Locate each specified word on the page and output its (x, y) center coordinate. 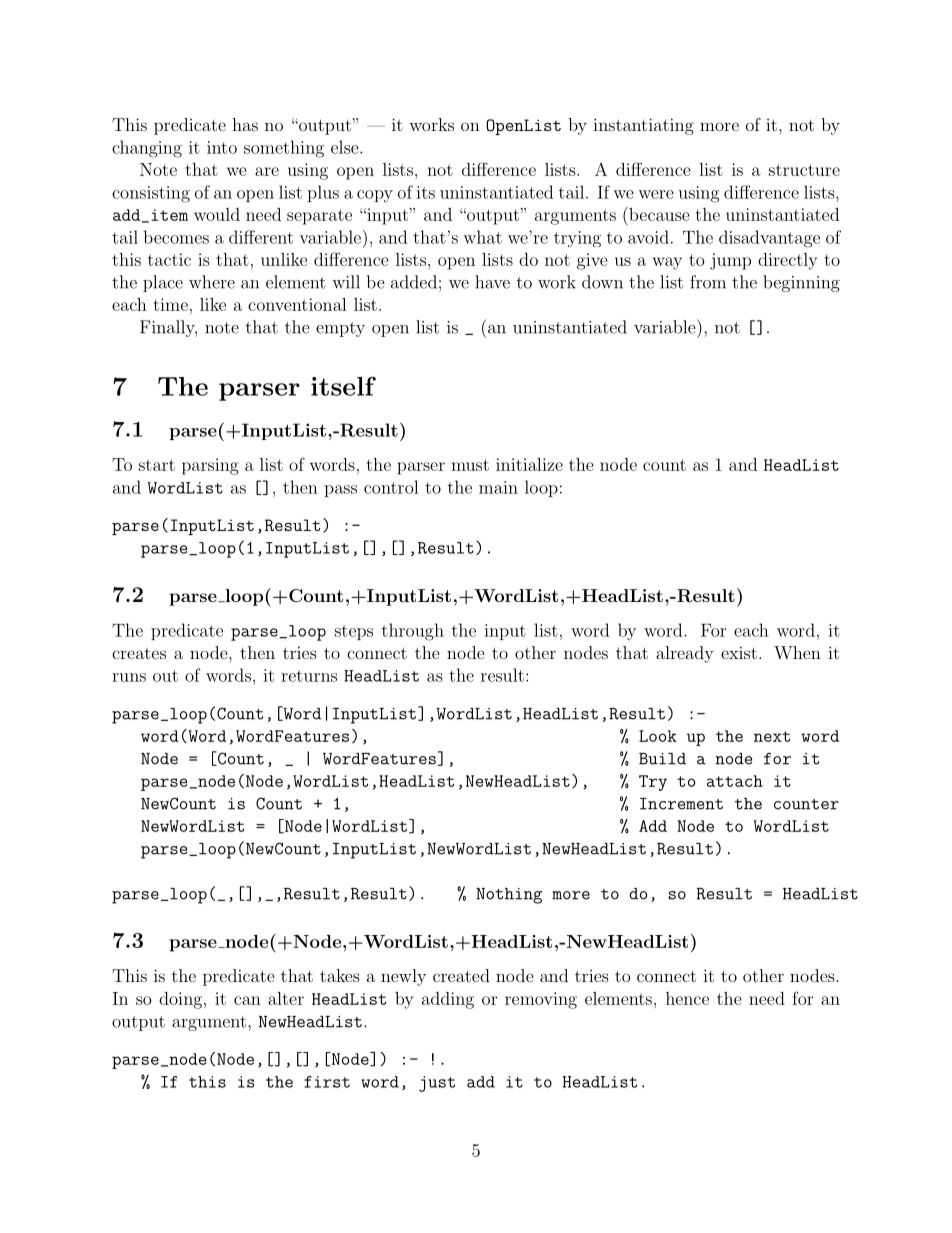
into (222, 147)
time (171, 304)
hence (687, 998)
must (470, 465)
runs (129, 677)
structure (804, 170)
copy (375, 196)
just (437, 1084)
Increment (681, 804)
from (708, 282)
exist (739, 652)
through (413, 632)
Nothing (509, 896)
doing (182, 1000)
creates (139, 653)
